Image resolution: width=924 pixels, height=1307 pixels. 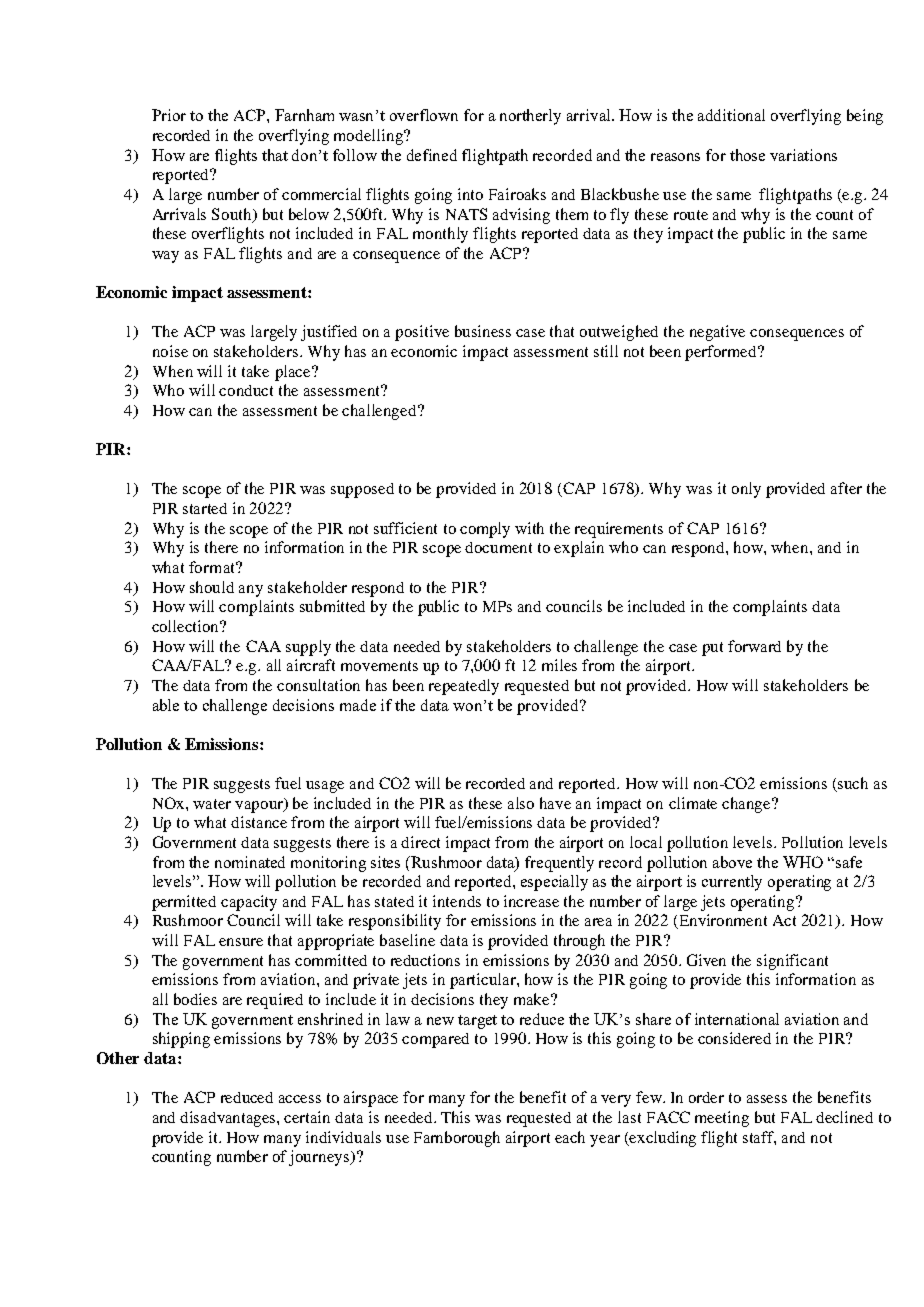 I want to click on Prior, so click(x=169, y=115).
